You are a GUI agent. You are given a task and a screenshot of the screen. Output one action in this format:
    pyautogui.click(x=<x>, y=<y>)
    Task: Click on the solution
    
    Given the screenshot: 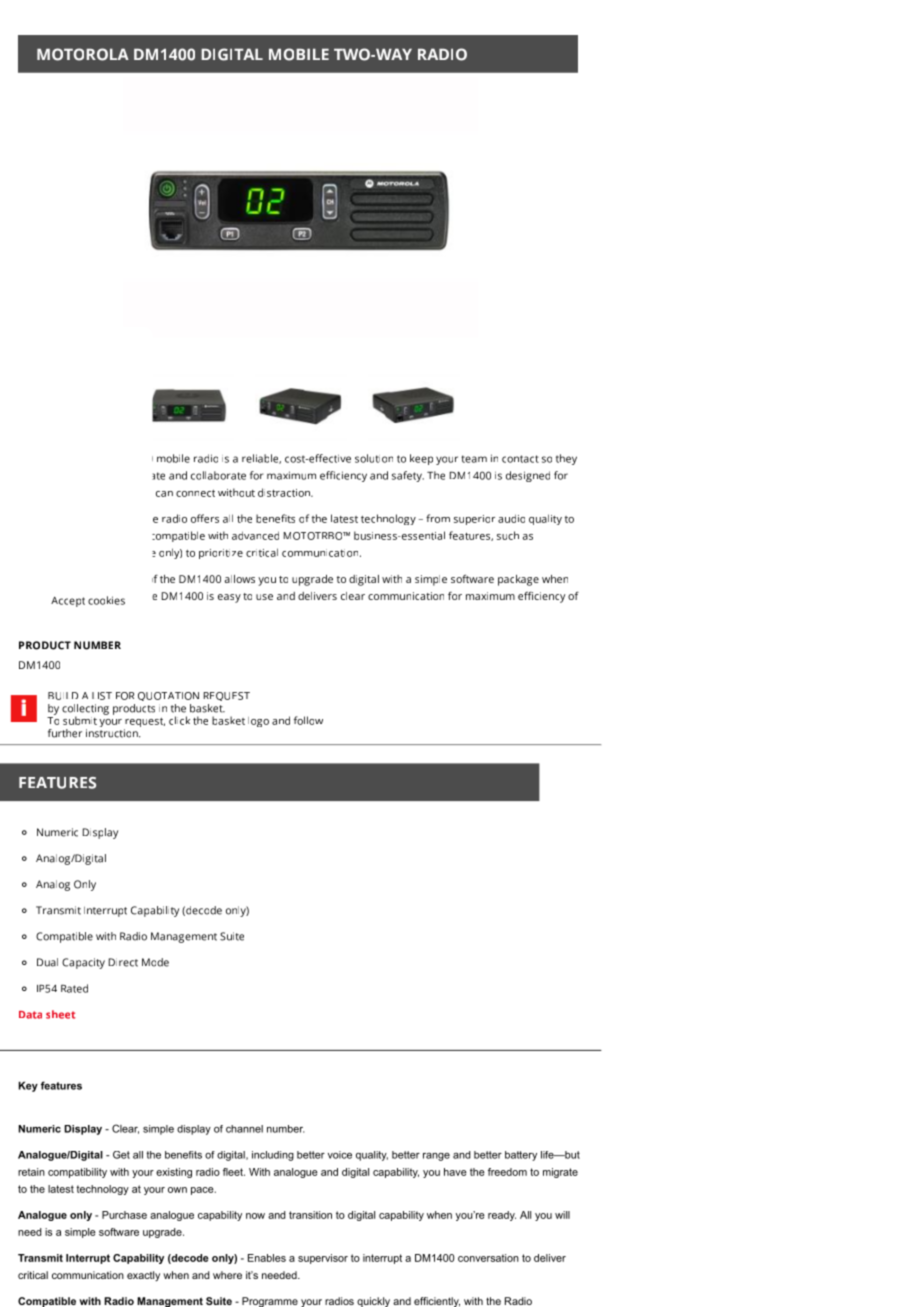 What is the action you would take?
    pyautogui.click(x=374, y=458)
